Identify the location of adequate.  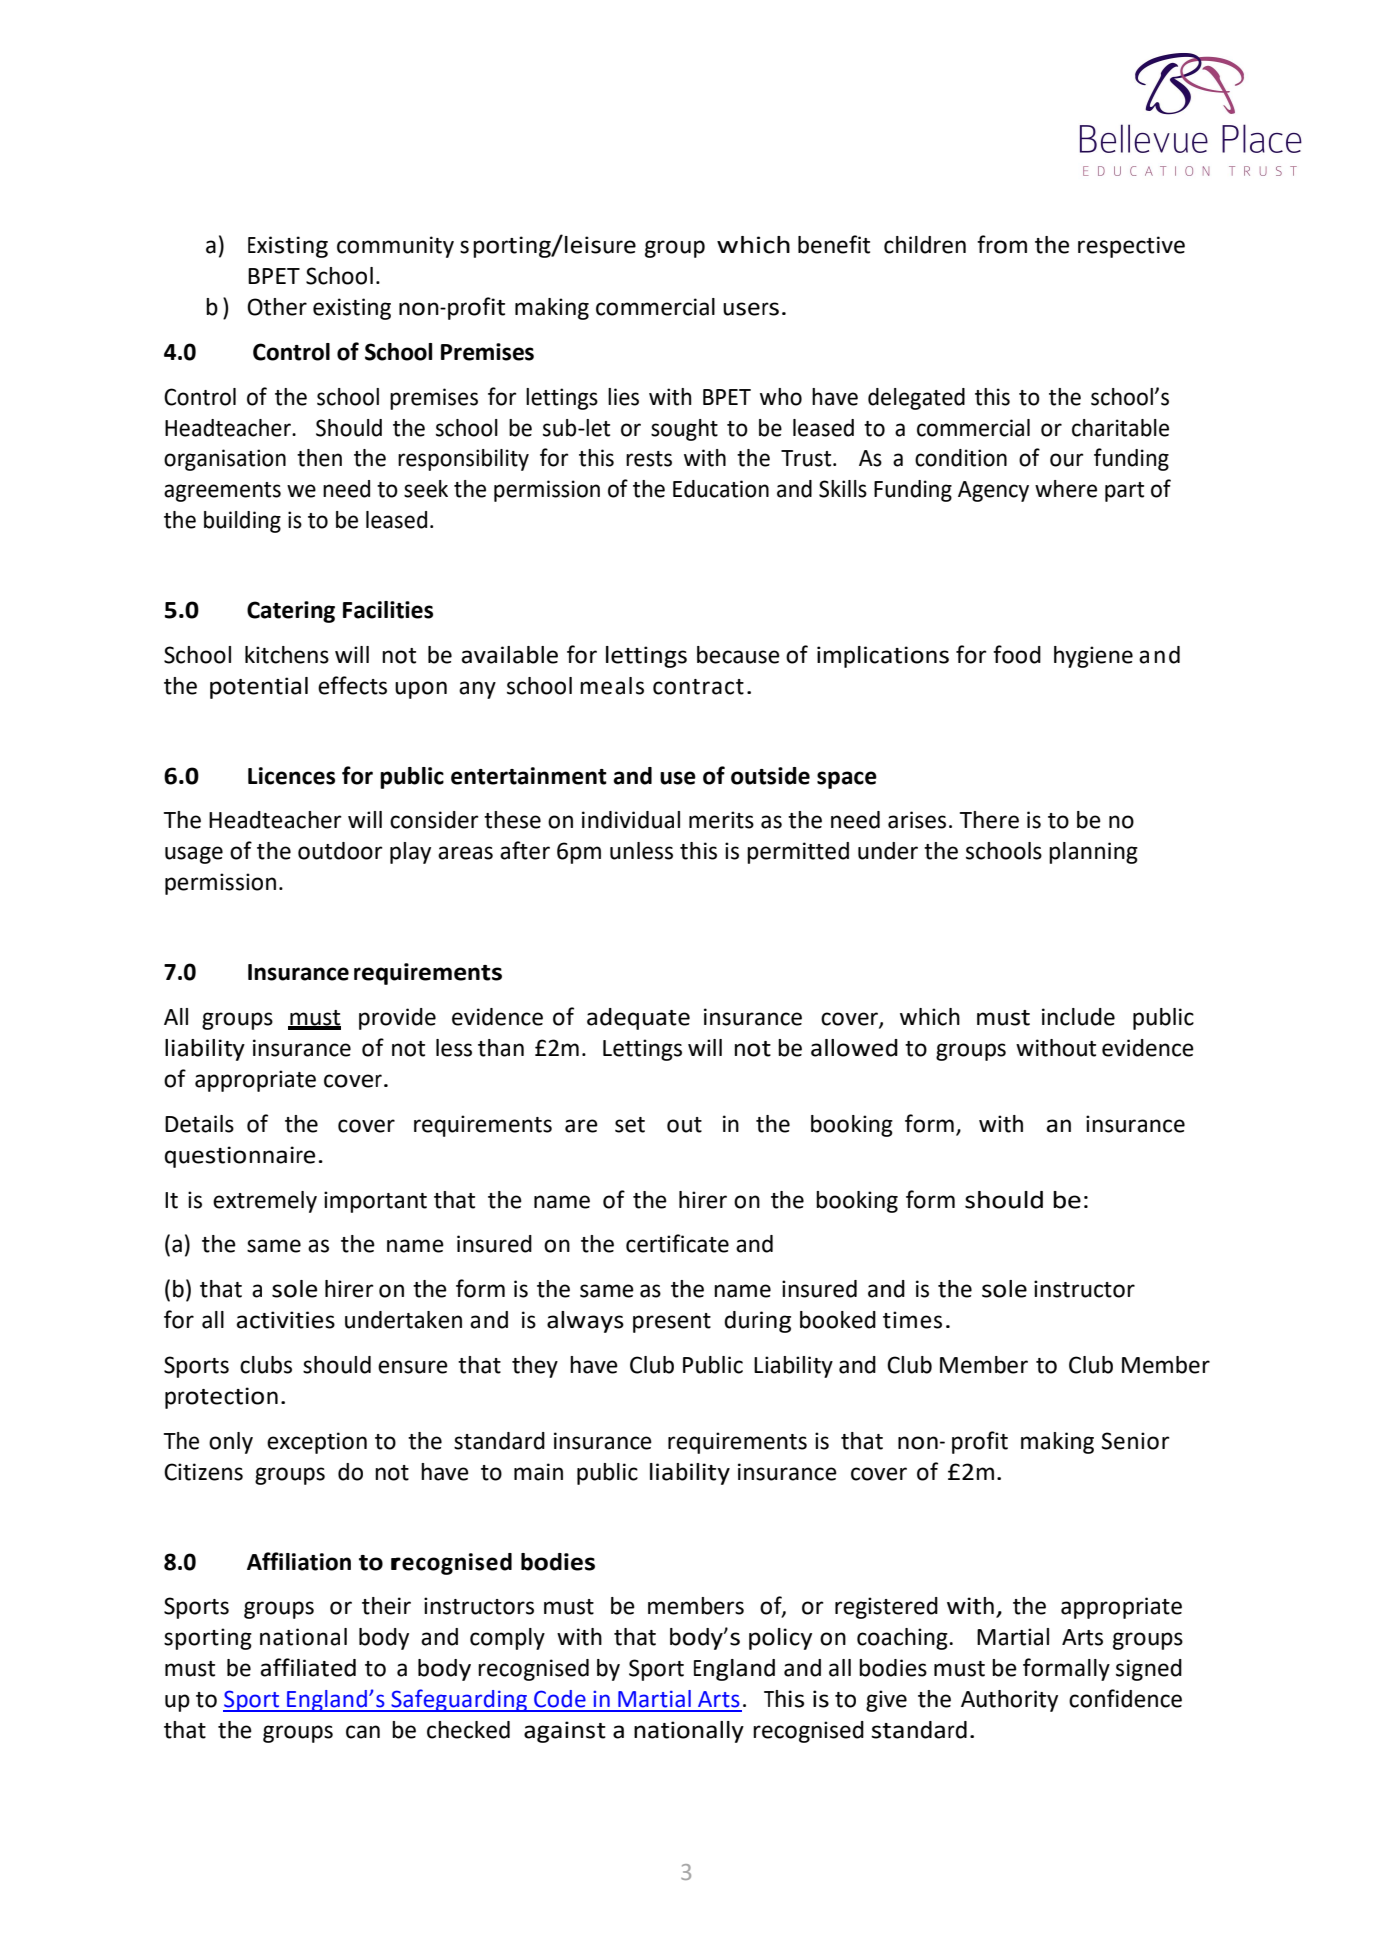
(638, 1019).
